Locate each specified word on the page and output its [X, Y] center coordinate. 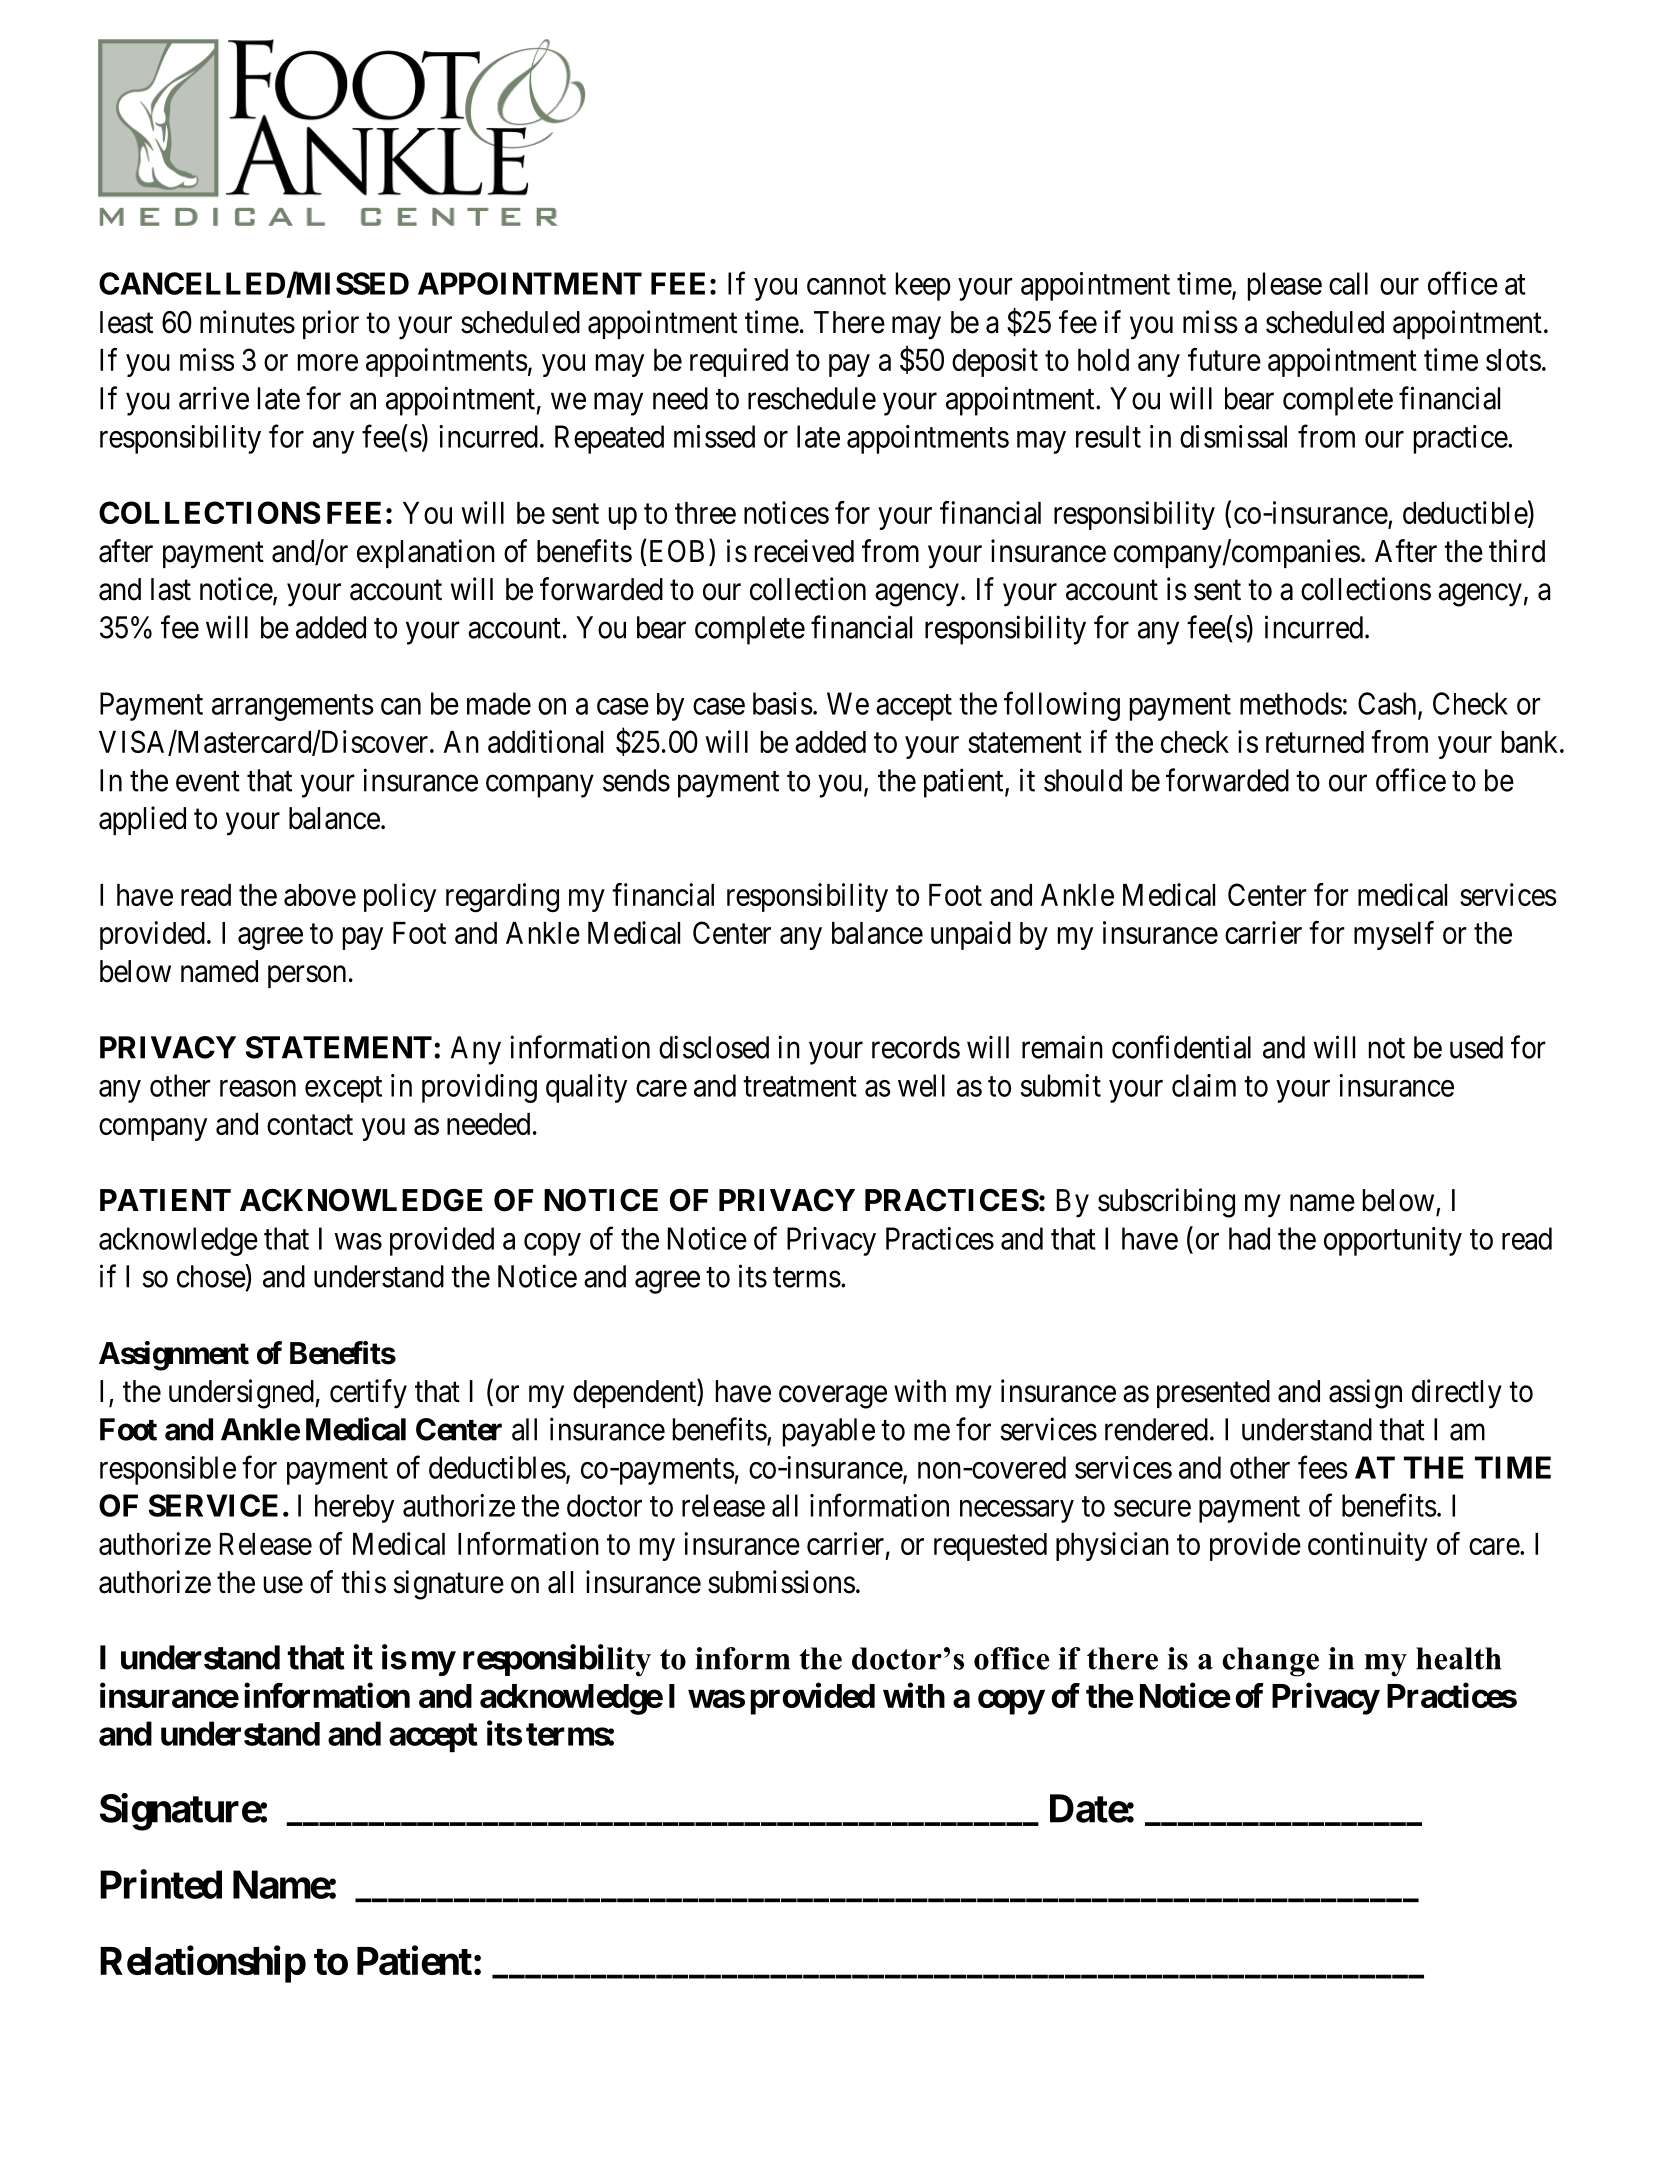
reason [258, 1088]
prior [331, 324]
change [1270, 1662]
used [1476, 1047]
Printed [161, 1884]
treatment [800, 1087]
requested [990, 1547]
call [1348, 283]
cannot [846, 285]
